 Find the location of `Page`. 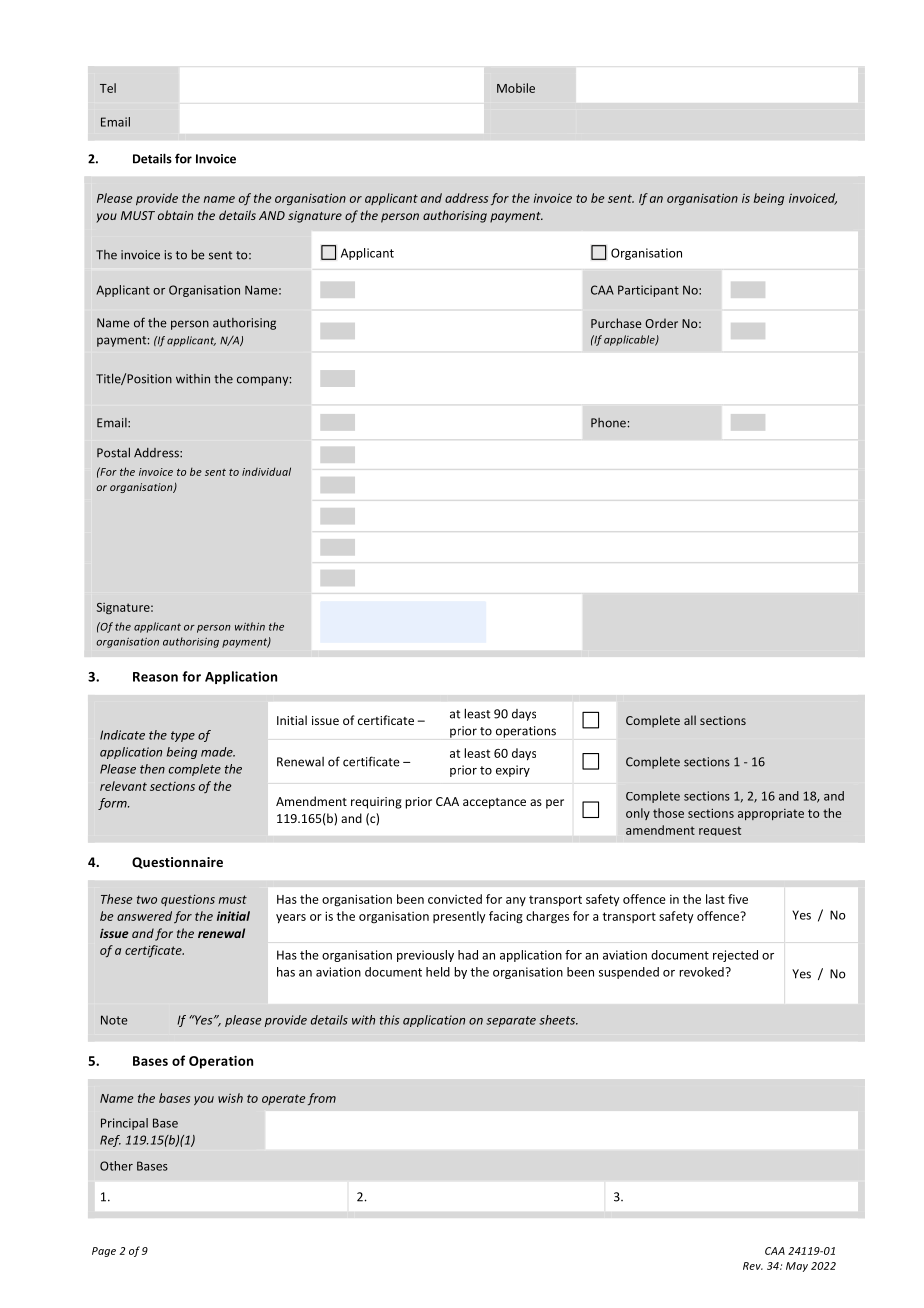

Page is located at coordinates (104, 1252).
